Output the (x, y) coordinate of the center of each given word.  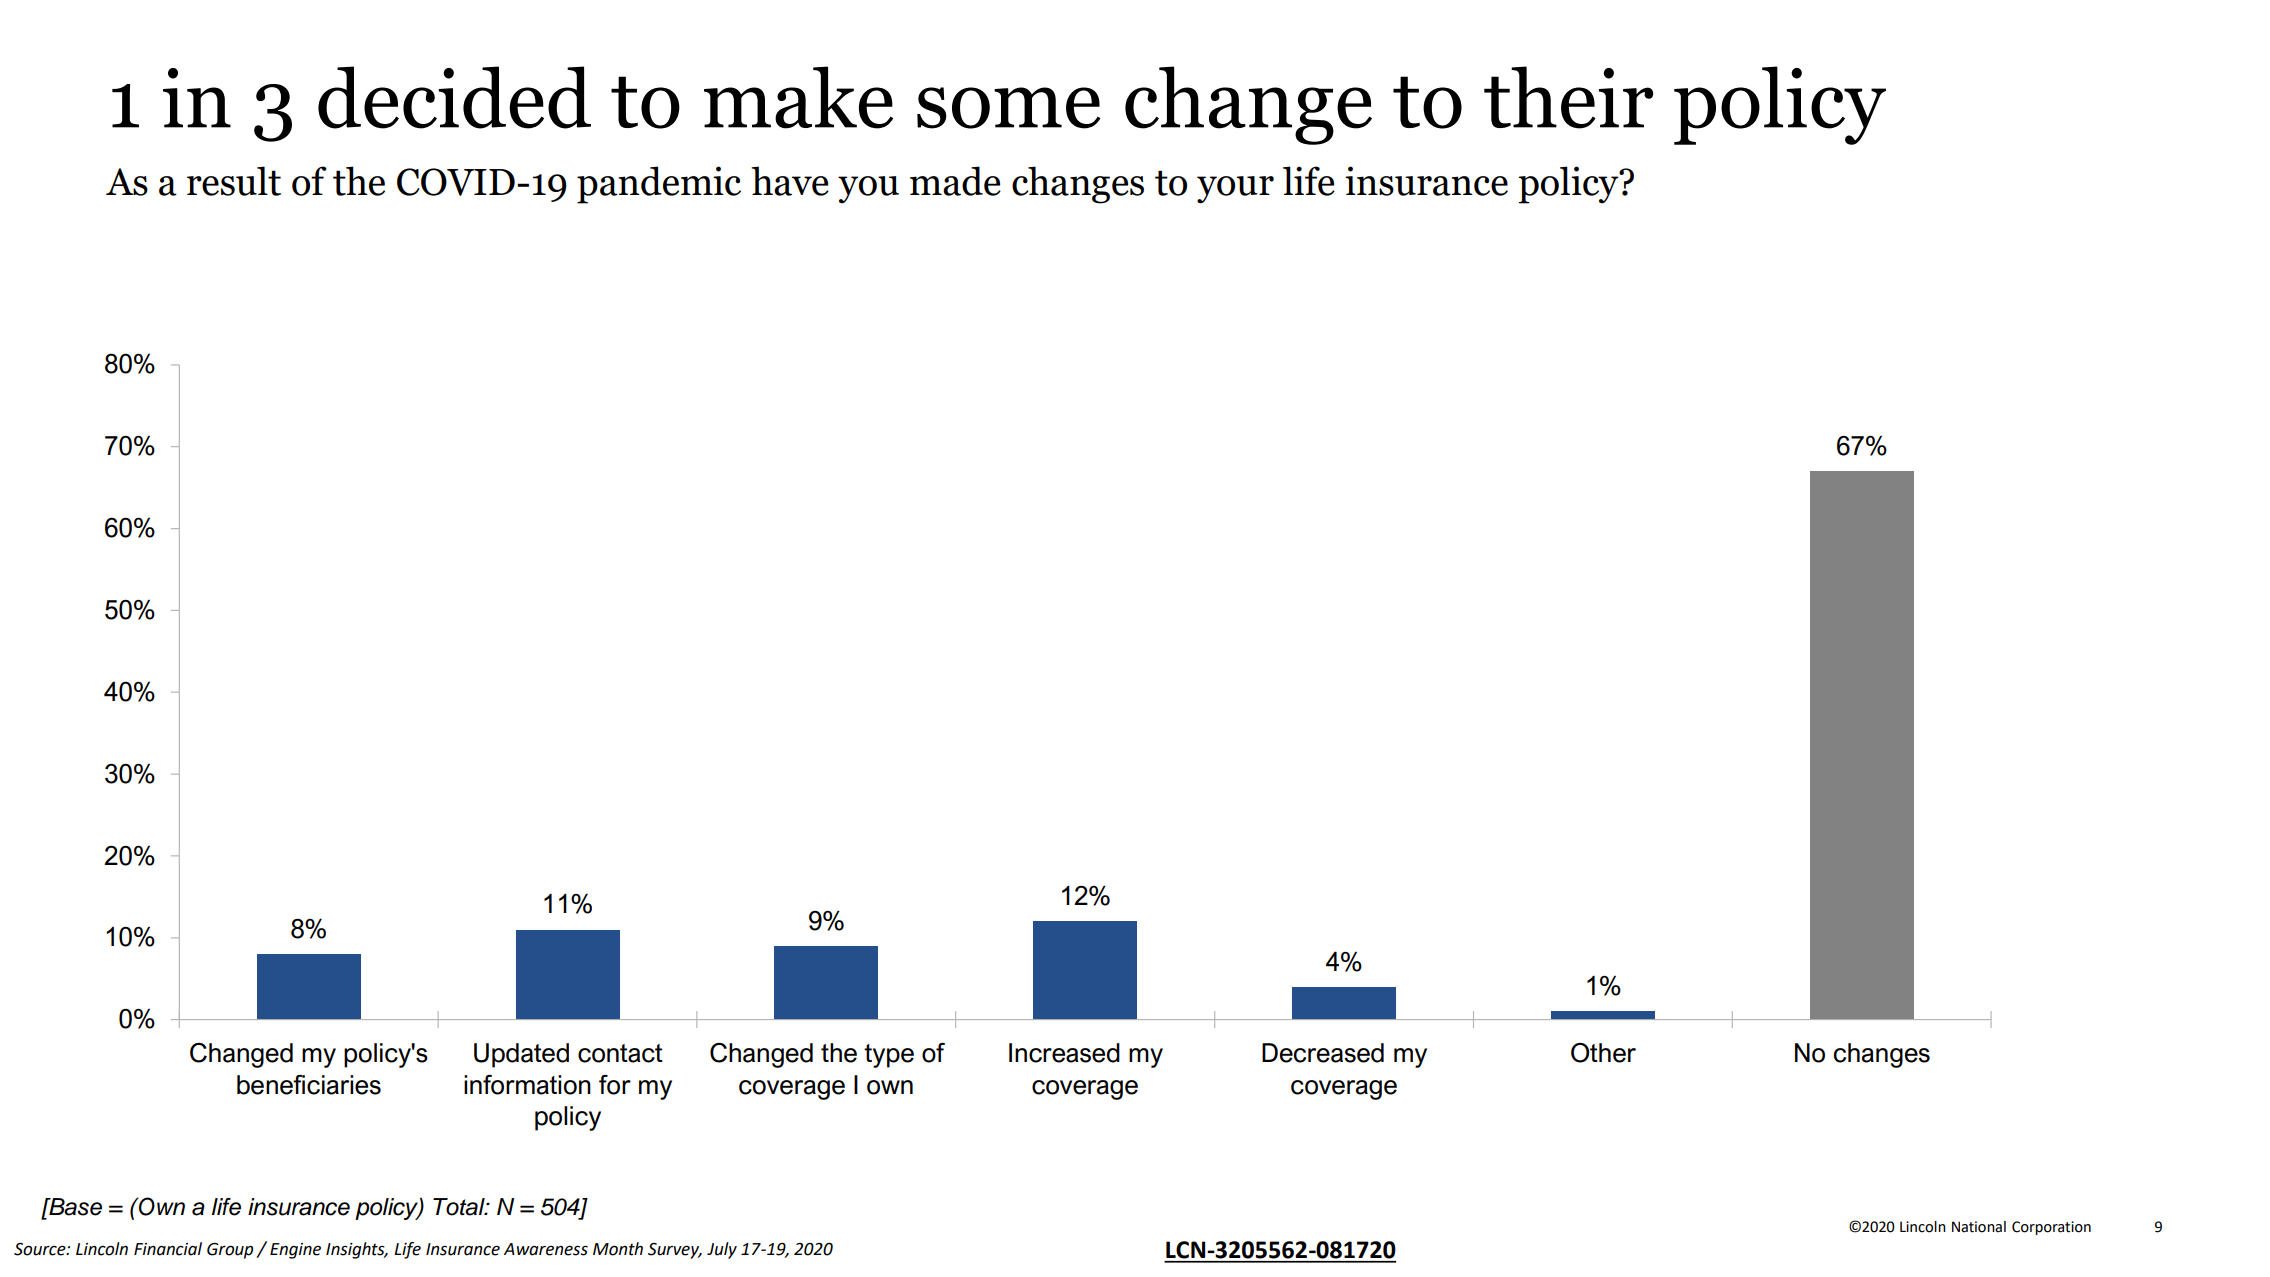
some (1009, 108)
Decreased (1323, 1053)
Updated (521, 1055)
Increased (1064, 1053)
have (790, 181)
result (234, 181)
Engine (295, 1251)
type (889, 1056)
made (955, 181)
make (798, 97)
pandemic (659, 185)
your (1235, 190)
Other (1603, 1053)
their (1568, 97)
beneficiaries (309, 1085)
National (1979, 1227)
